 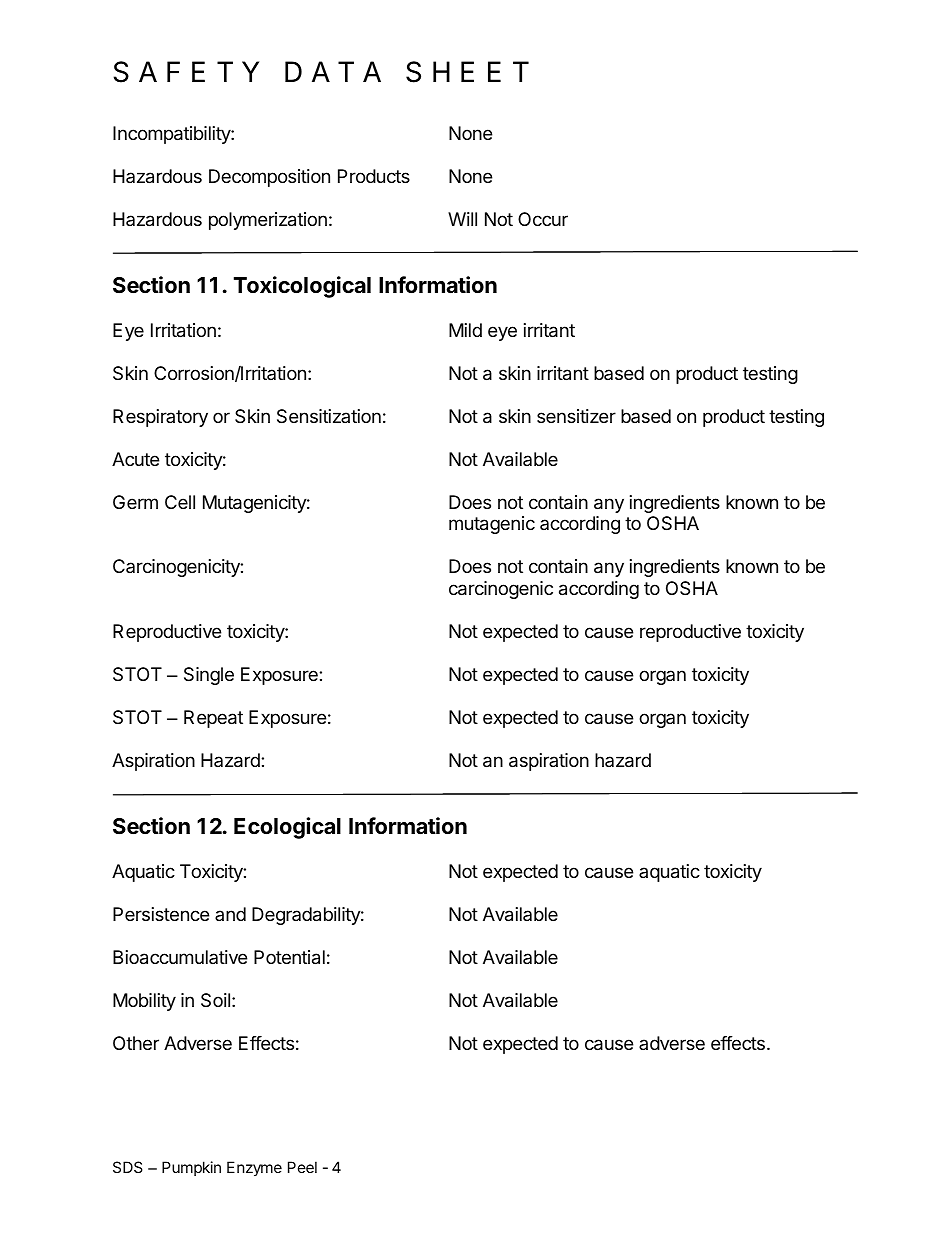 What do you see at coordinates (465, 330) in the document?
I see `Mild` at bounding box center [465, 330].
